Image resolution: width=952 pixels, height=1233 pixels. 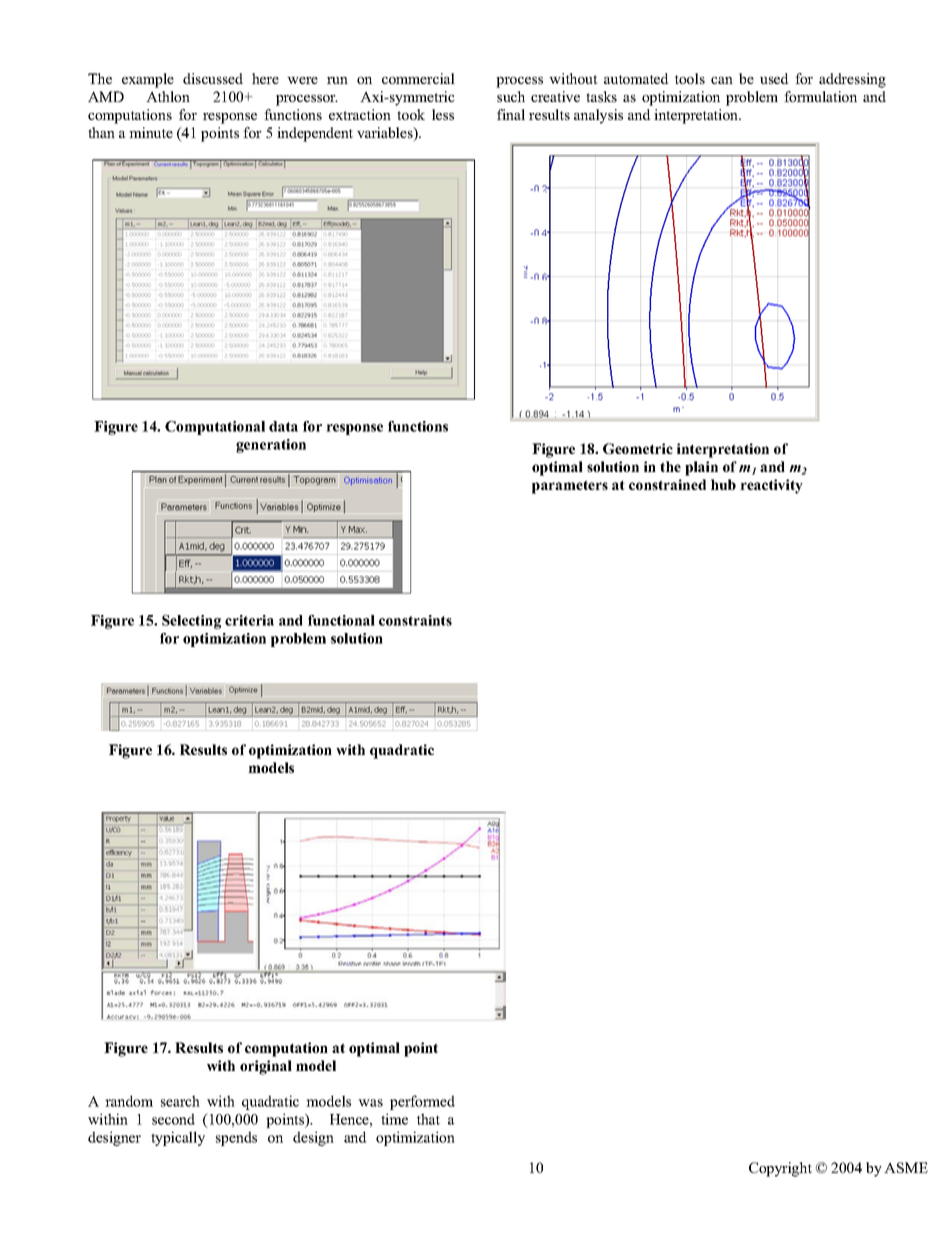 I want to click on Selecting, so click(x=191, y=622).
